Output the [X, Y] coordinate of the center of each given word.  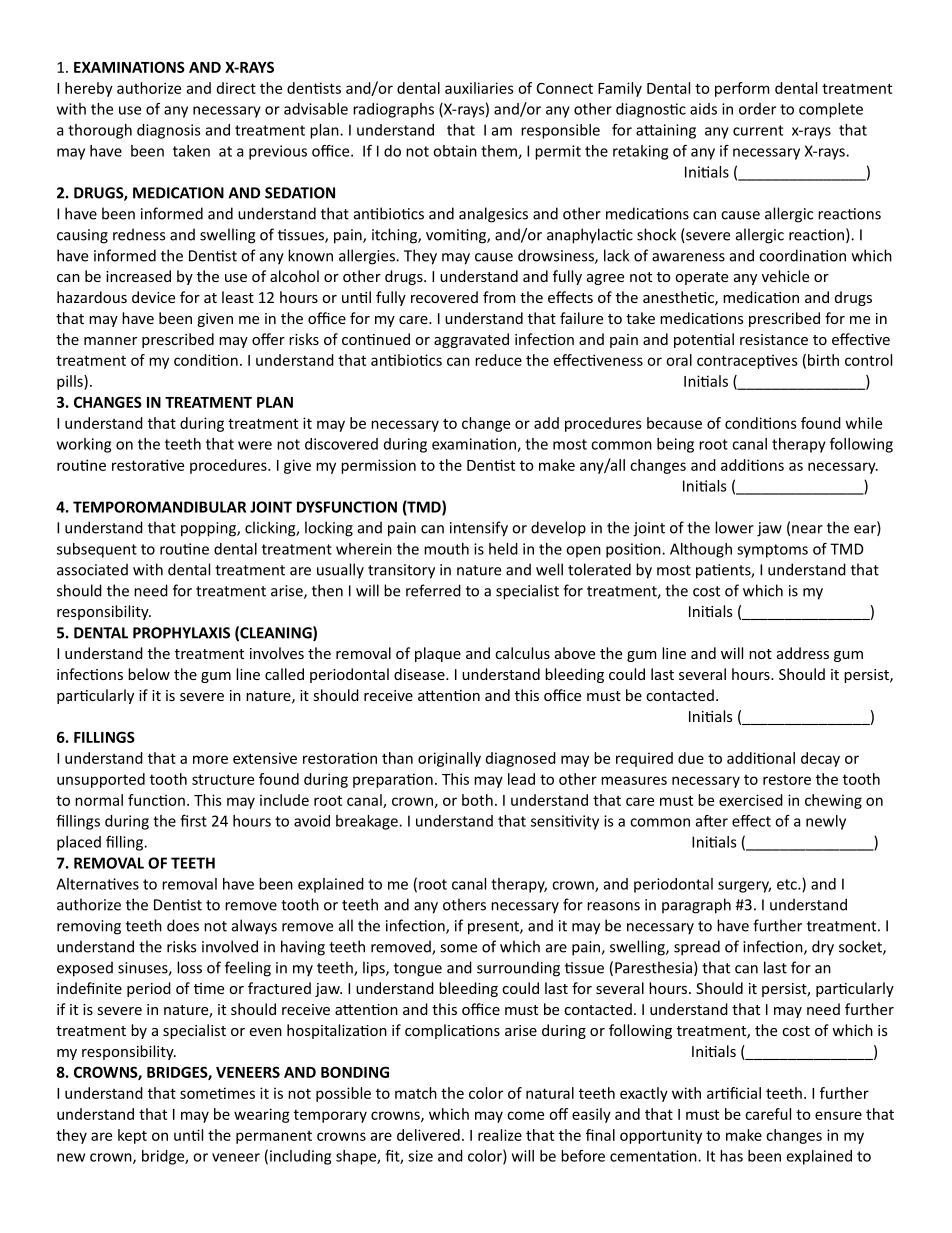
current [758, 130]
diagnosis [168, 131]
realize [500, 1135]
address [803, 653]
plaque [438, 654]
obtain [455, 151]
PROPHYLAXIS [181, 633]
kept [132, 1136]
